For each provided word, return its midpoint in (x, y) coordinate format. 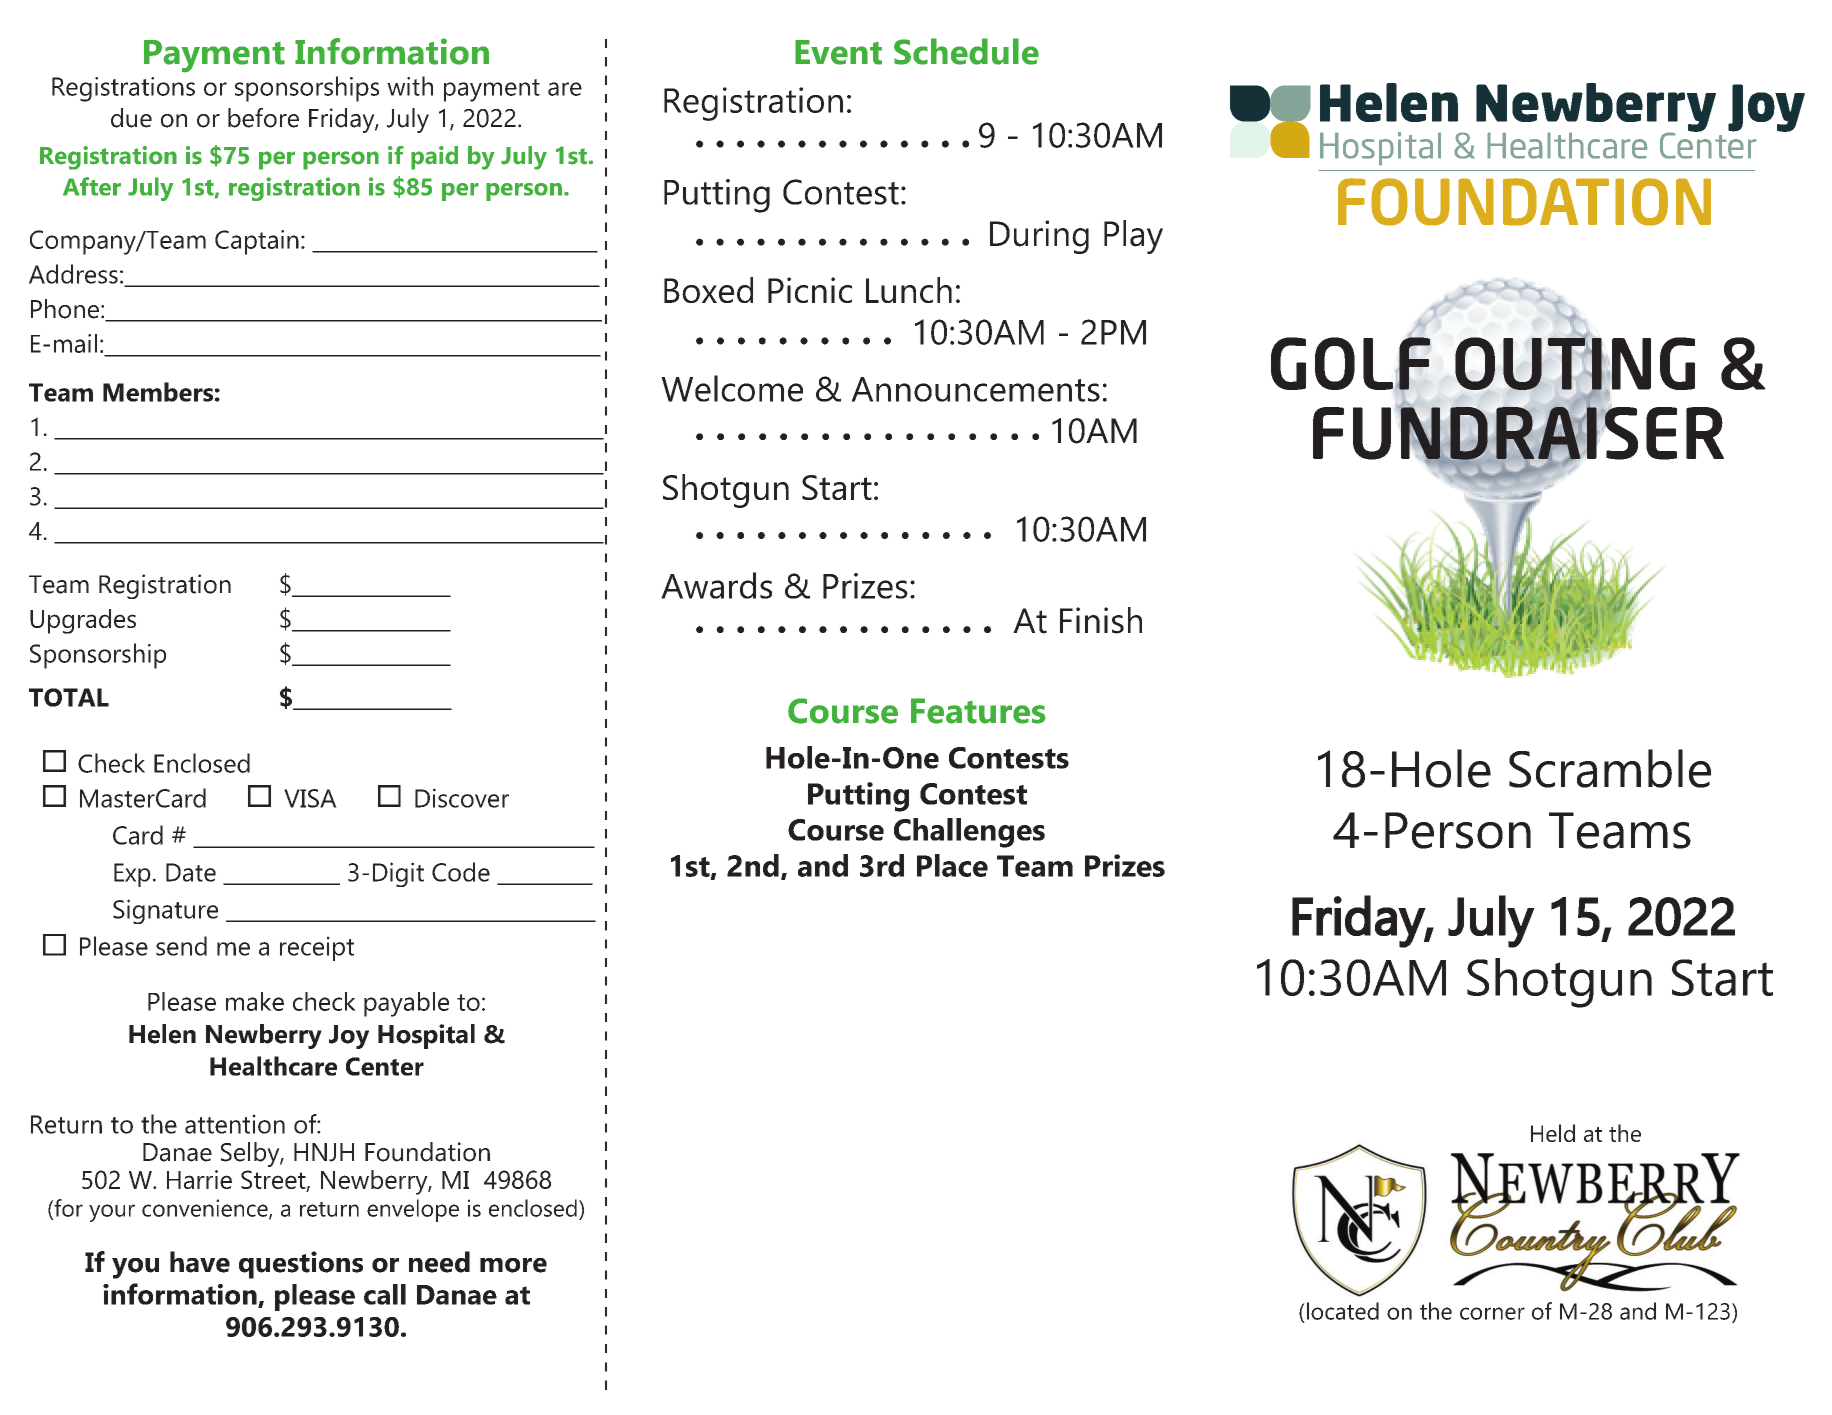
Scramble (1610, 768)
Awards (716, 585)
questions (301, 1265)
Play (1133, 237)
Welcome (732, 388)
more (513, 1265)
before (263, 118)
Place (952, 865)
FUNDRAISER (1518, 433)
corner (1492, 1313)
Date (191, 872)
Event (838, 52)
